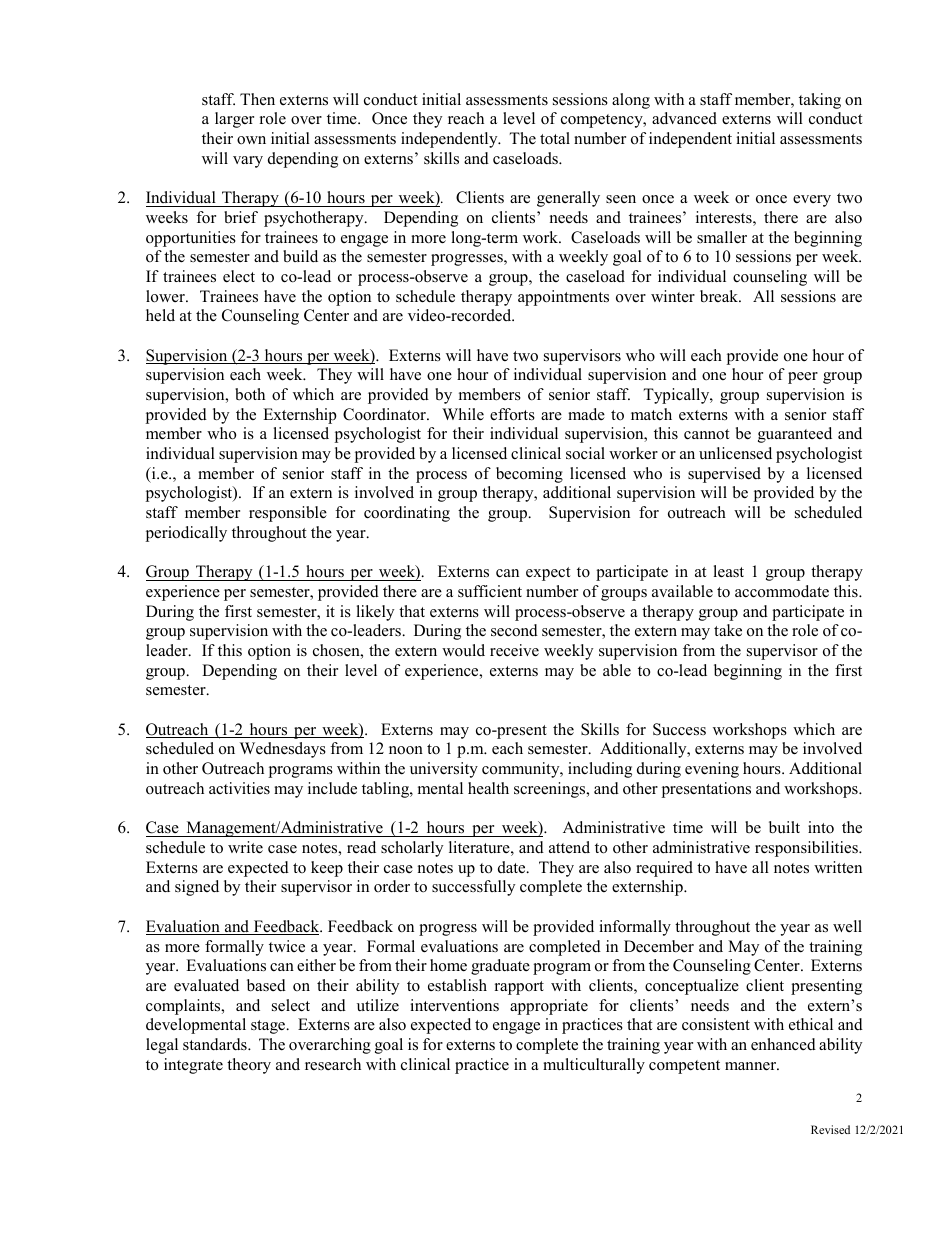 Image resolution: width=952 pixels, height=1233 pixels. Describe the element at coordinates (249, 1066) in the page. I see `theory` at that location.
